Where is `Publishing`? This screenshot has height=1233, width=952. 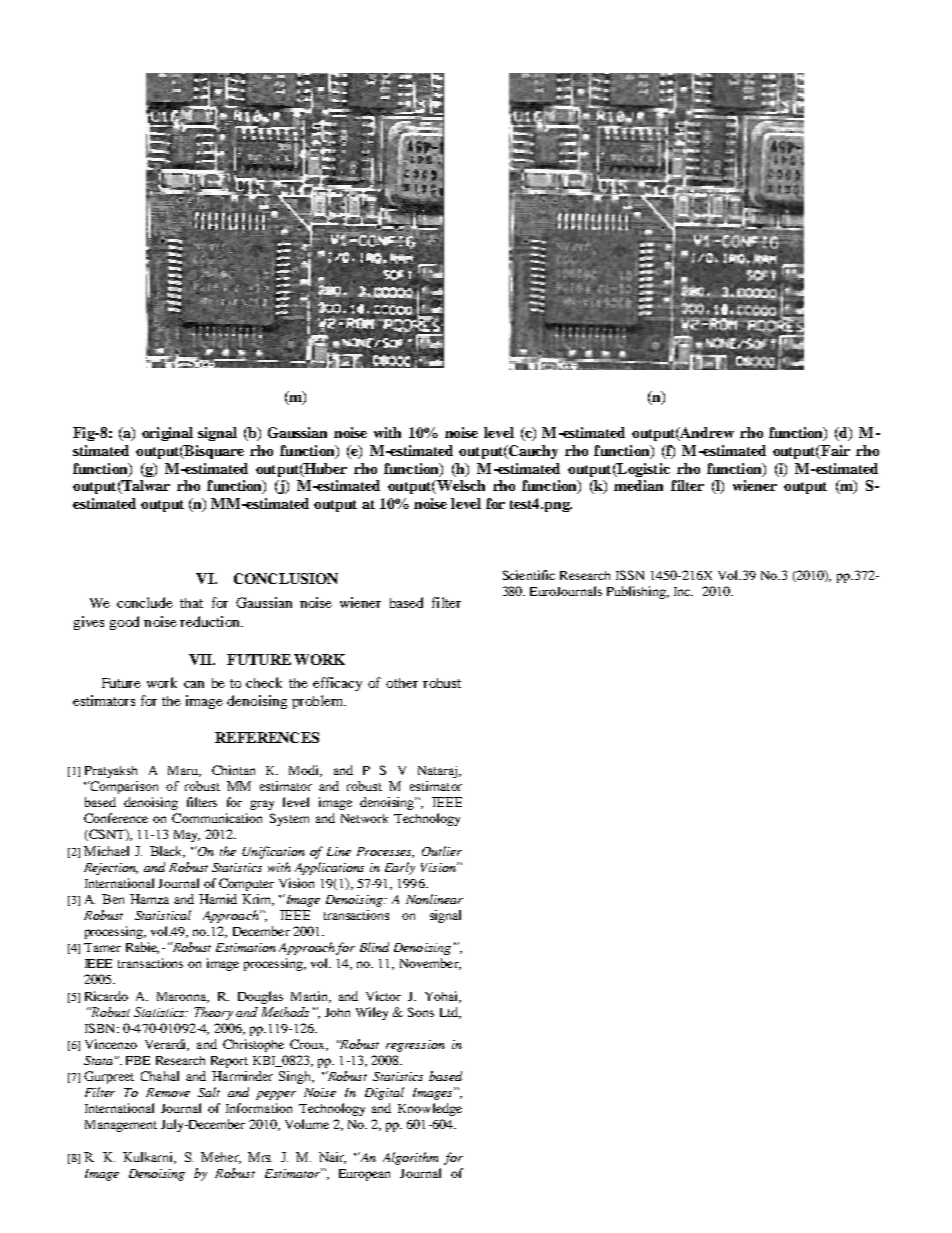
Publishing is located at coordinates (638, 592).
